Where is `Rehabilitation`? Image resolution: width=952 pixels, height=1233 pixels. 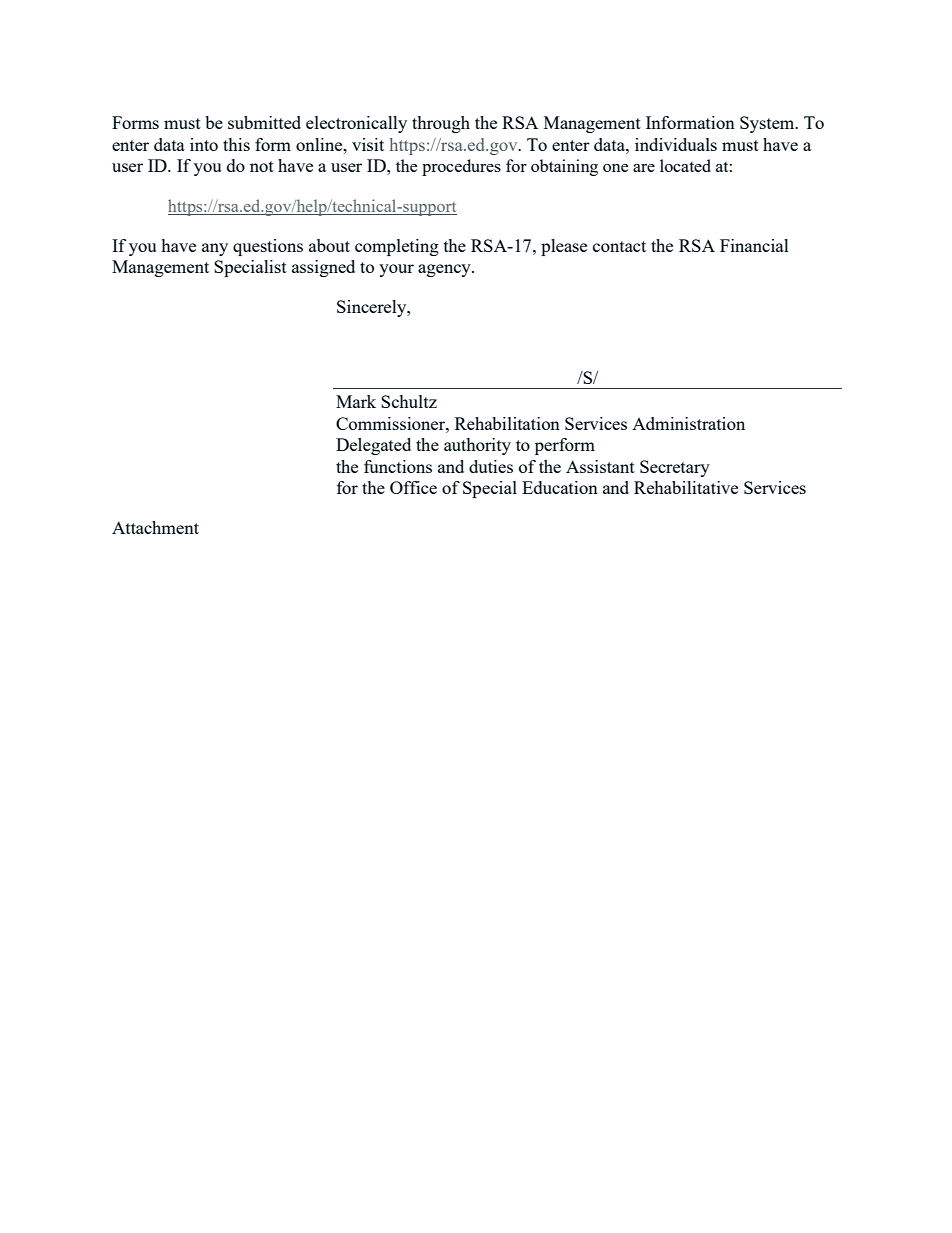
Rehabilitation is located at coordinates (507, 423).
